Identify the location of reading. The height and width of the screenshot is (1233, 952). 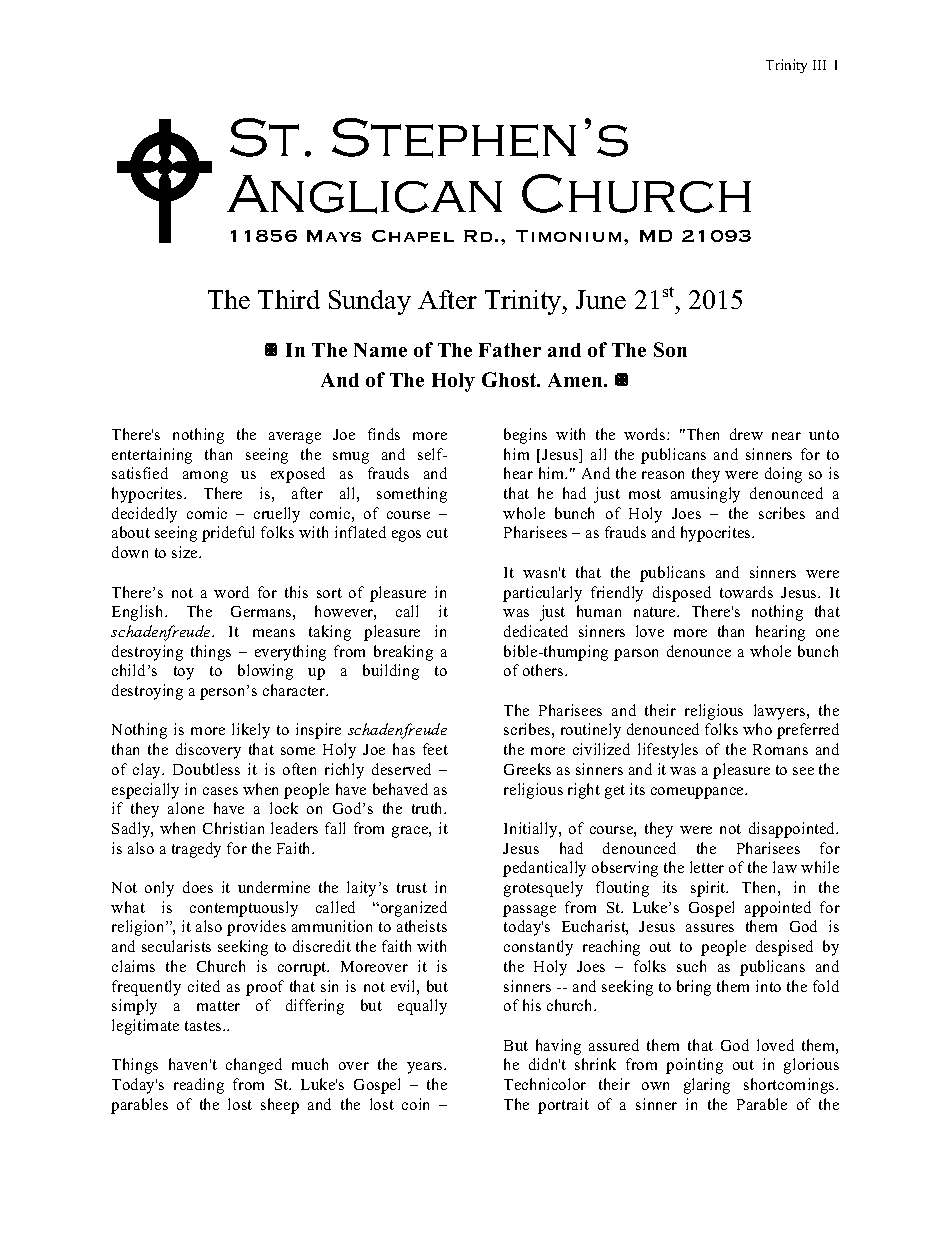
(199, 1086).
